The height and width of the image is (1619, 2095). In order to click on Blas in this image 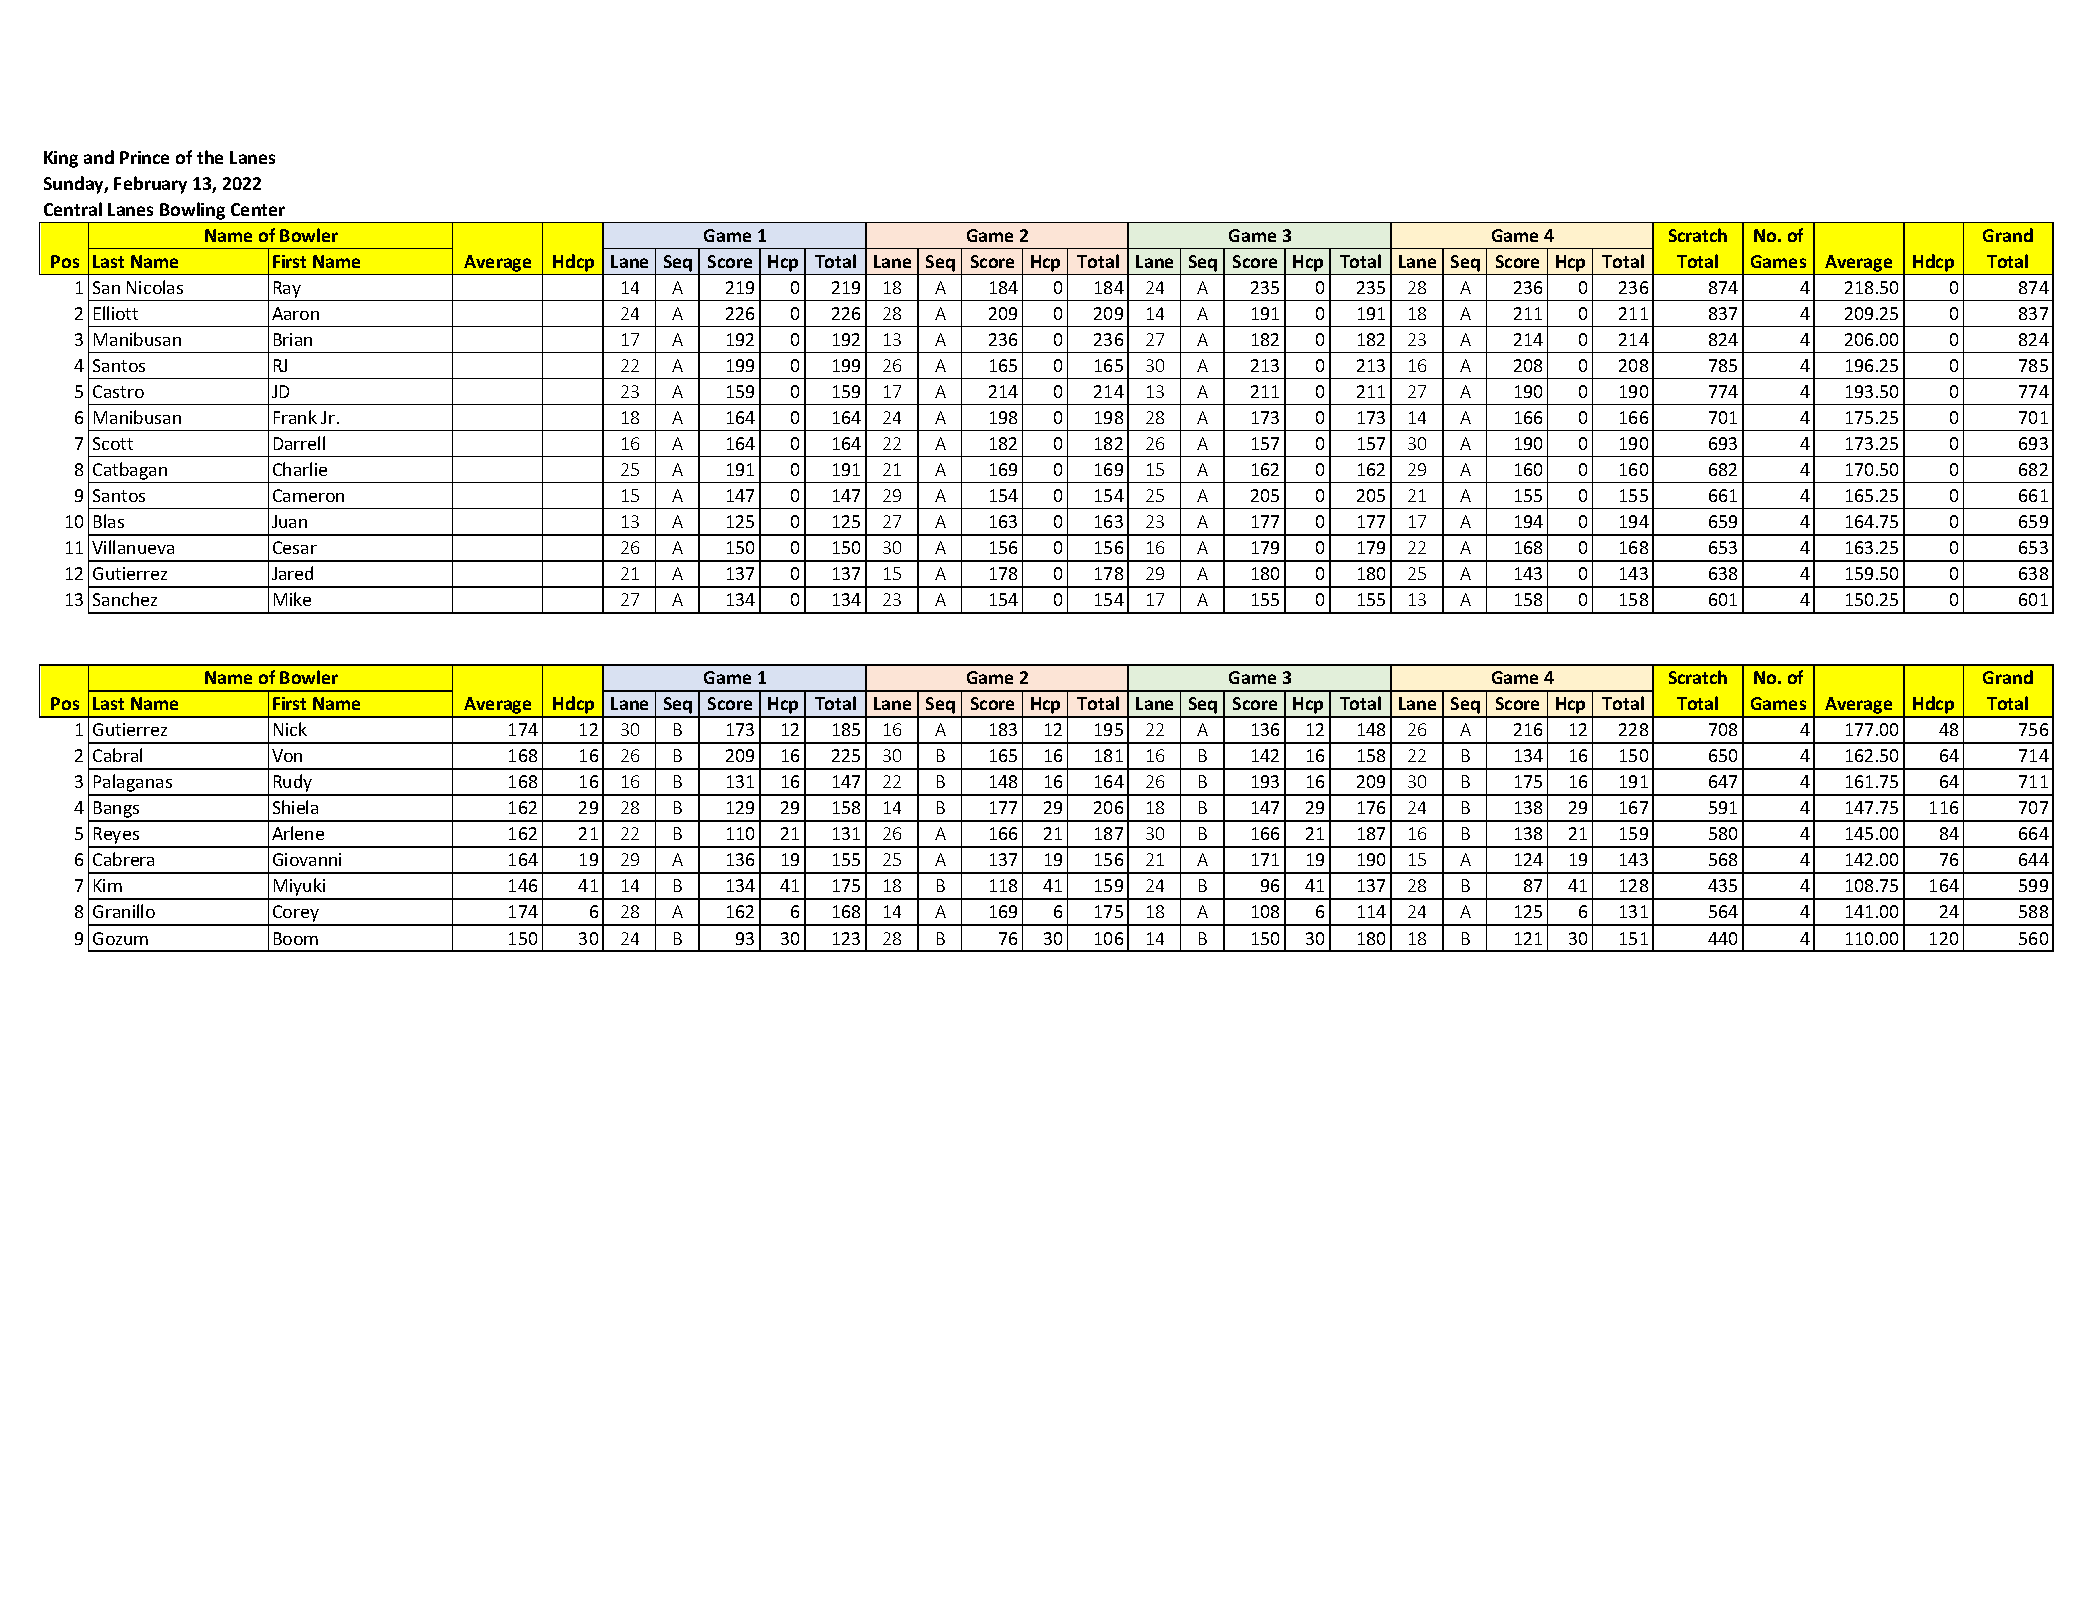, I will do `click(109, 521)`.
